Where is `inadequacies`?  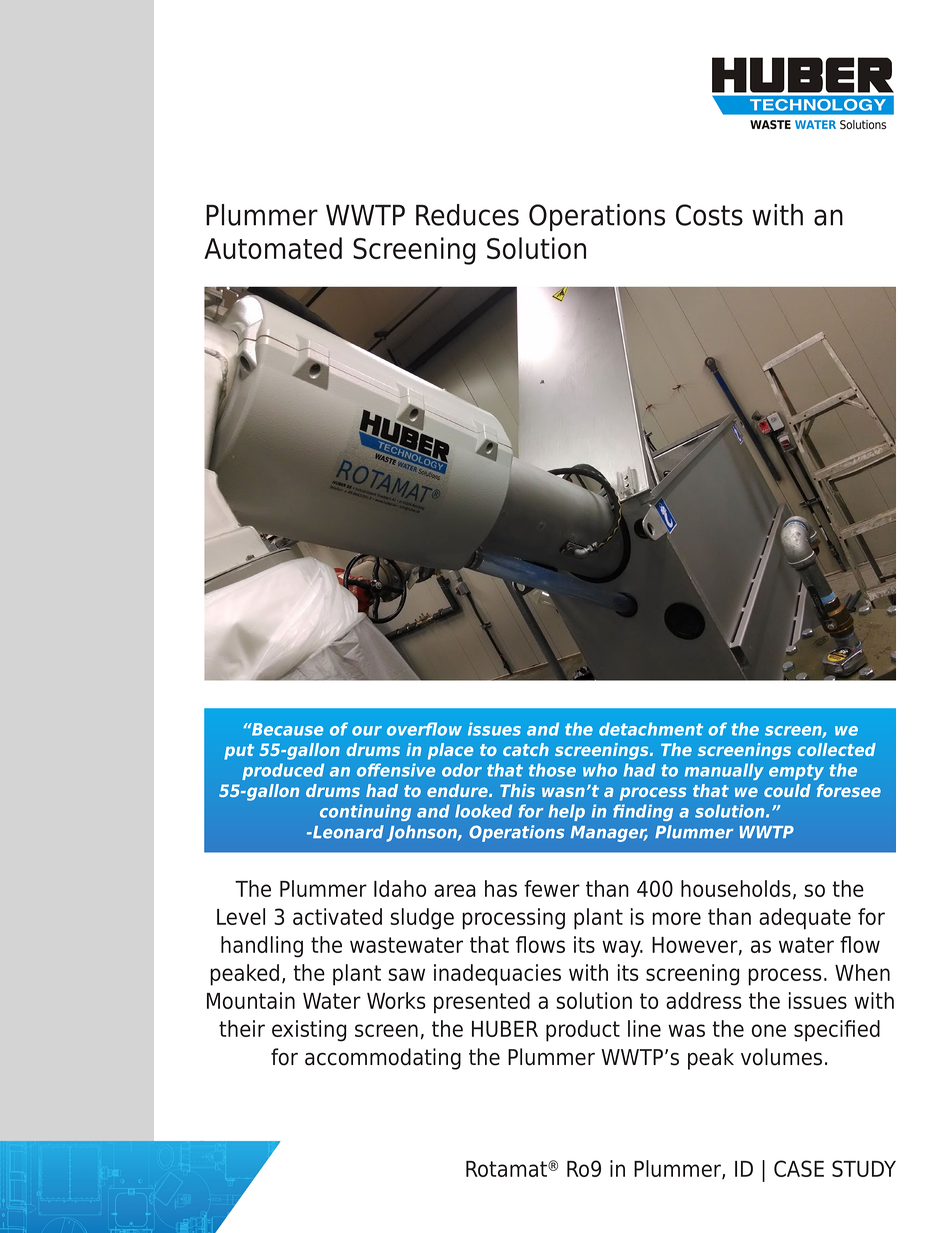 inadequacies is located at coordinates (497, 975).
